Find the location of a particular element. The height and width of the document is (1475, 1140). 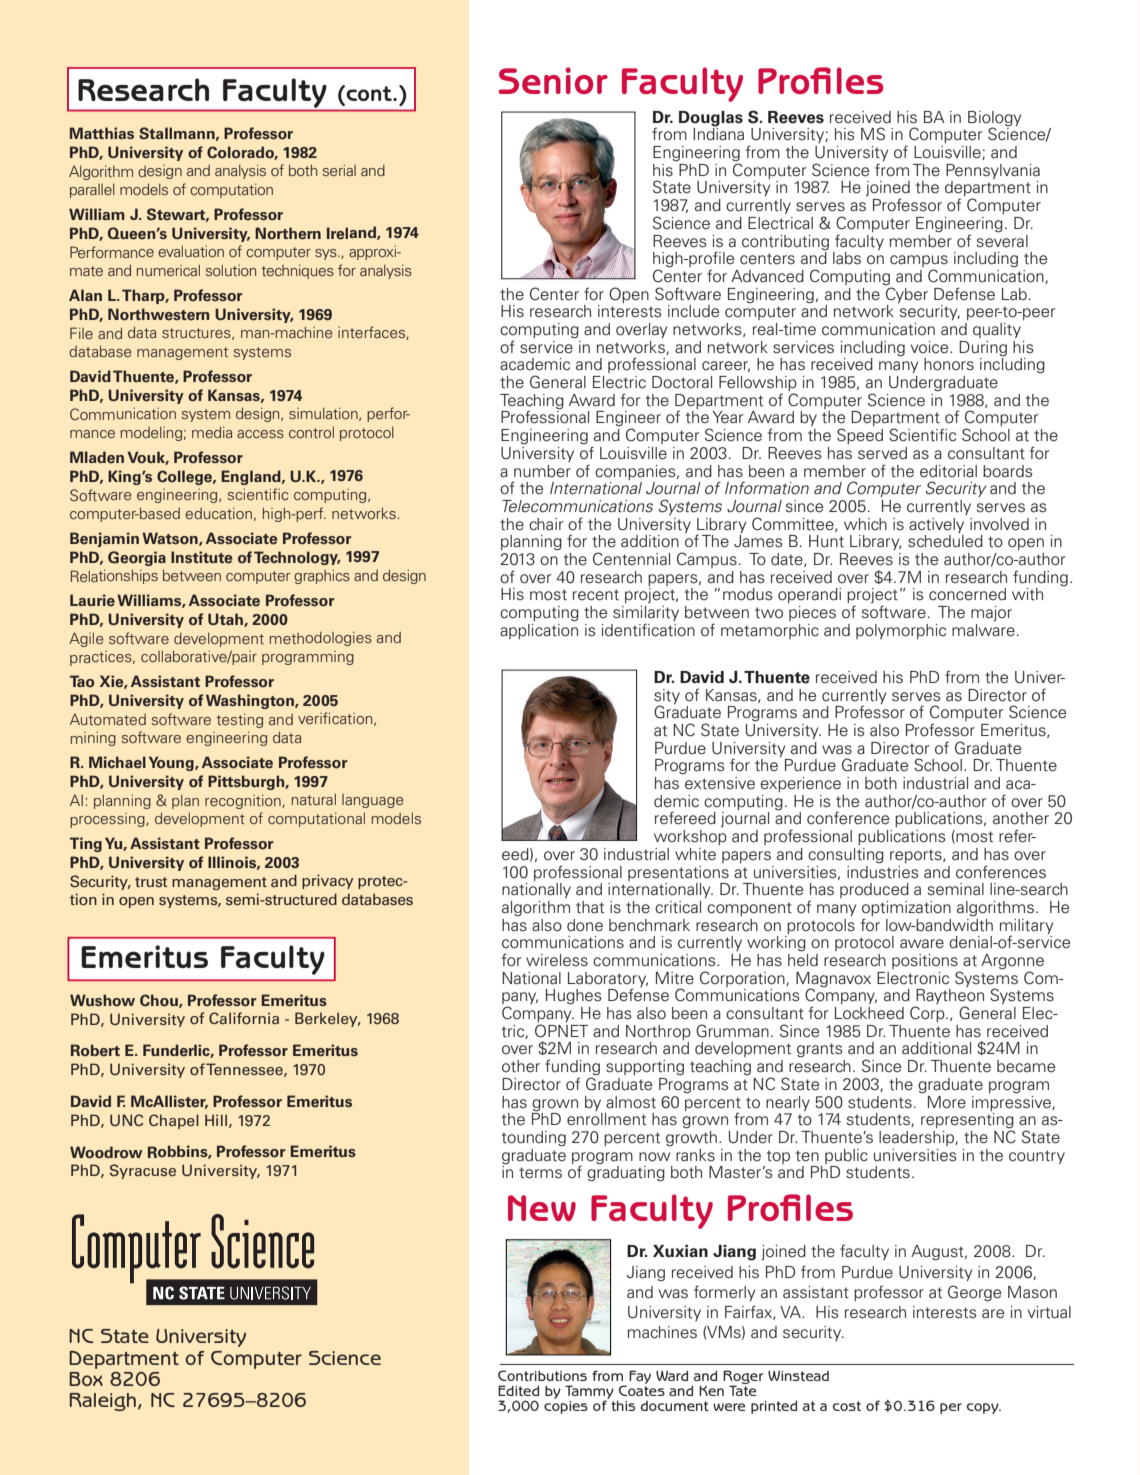

Matthias is located at coordinates (102, 133).
